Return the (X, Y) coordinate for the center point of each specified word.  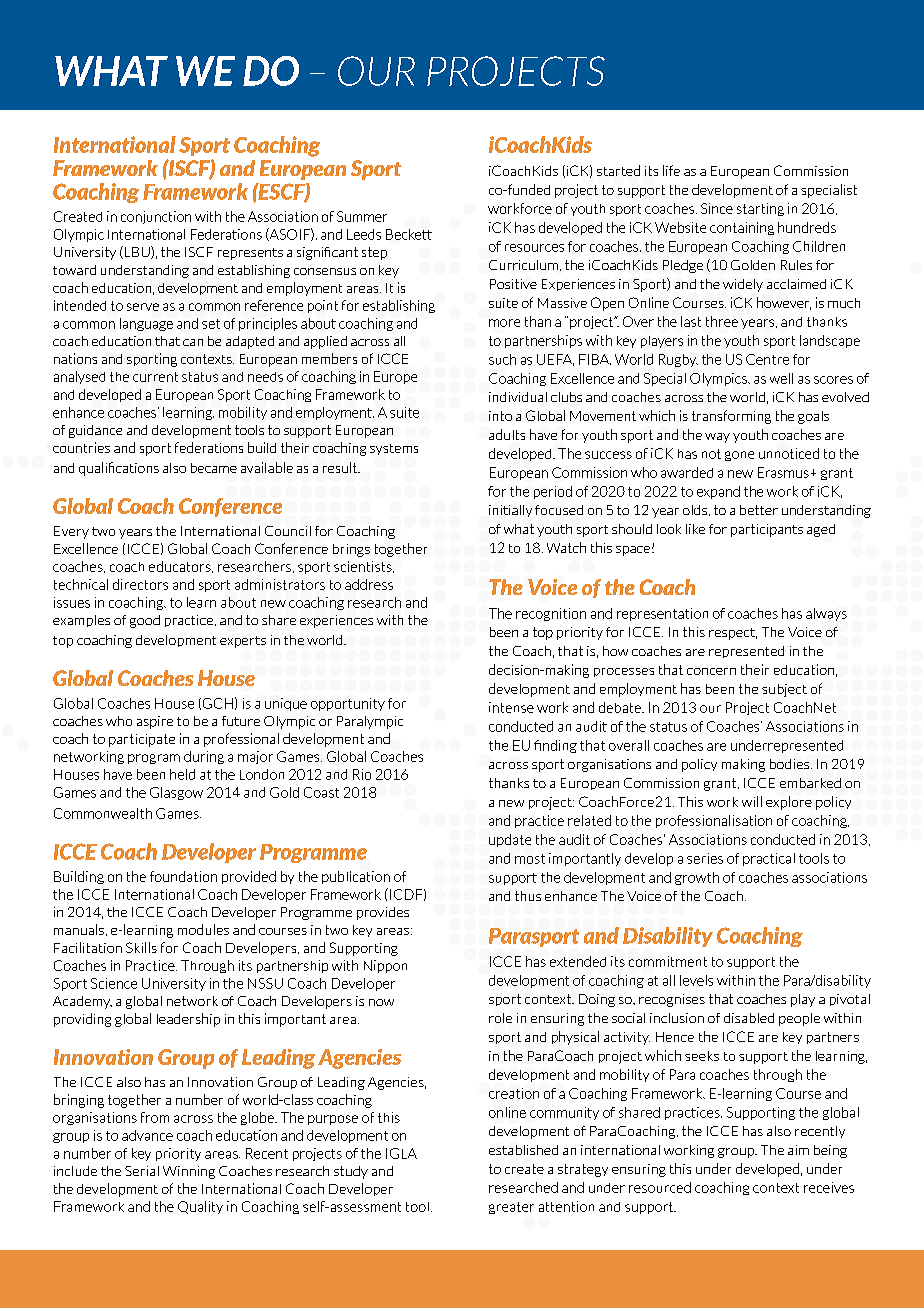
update (510, 840)
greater (511, 1208)
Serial (142, 1171)
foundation (183, 876)
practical (769, 859)
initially (510, 511)
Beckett (409, 234)
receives (829, 1187)
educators (181, 567)
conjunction (156, 217)
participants (767, 530)
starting (760, 209)
